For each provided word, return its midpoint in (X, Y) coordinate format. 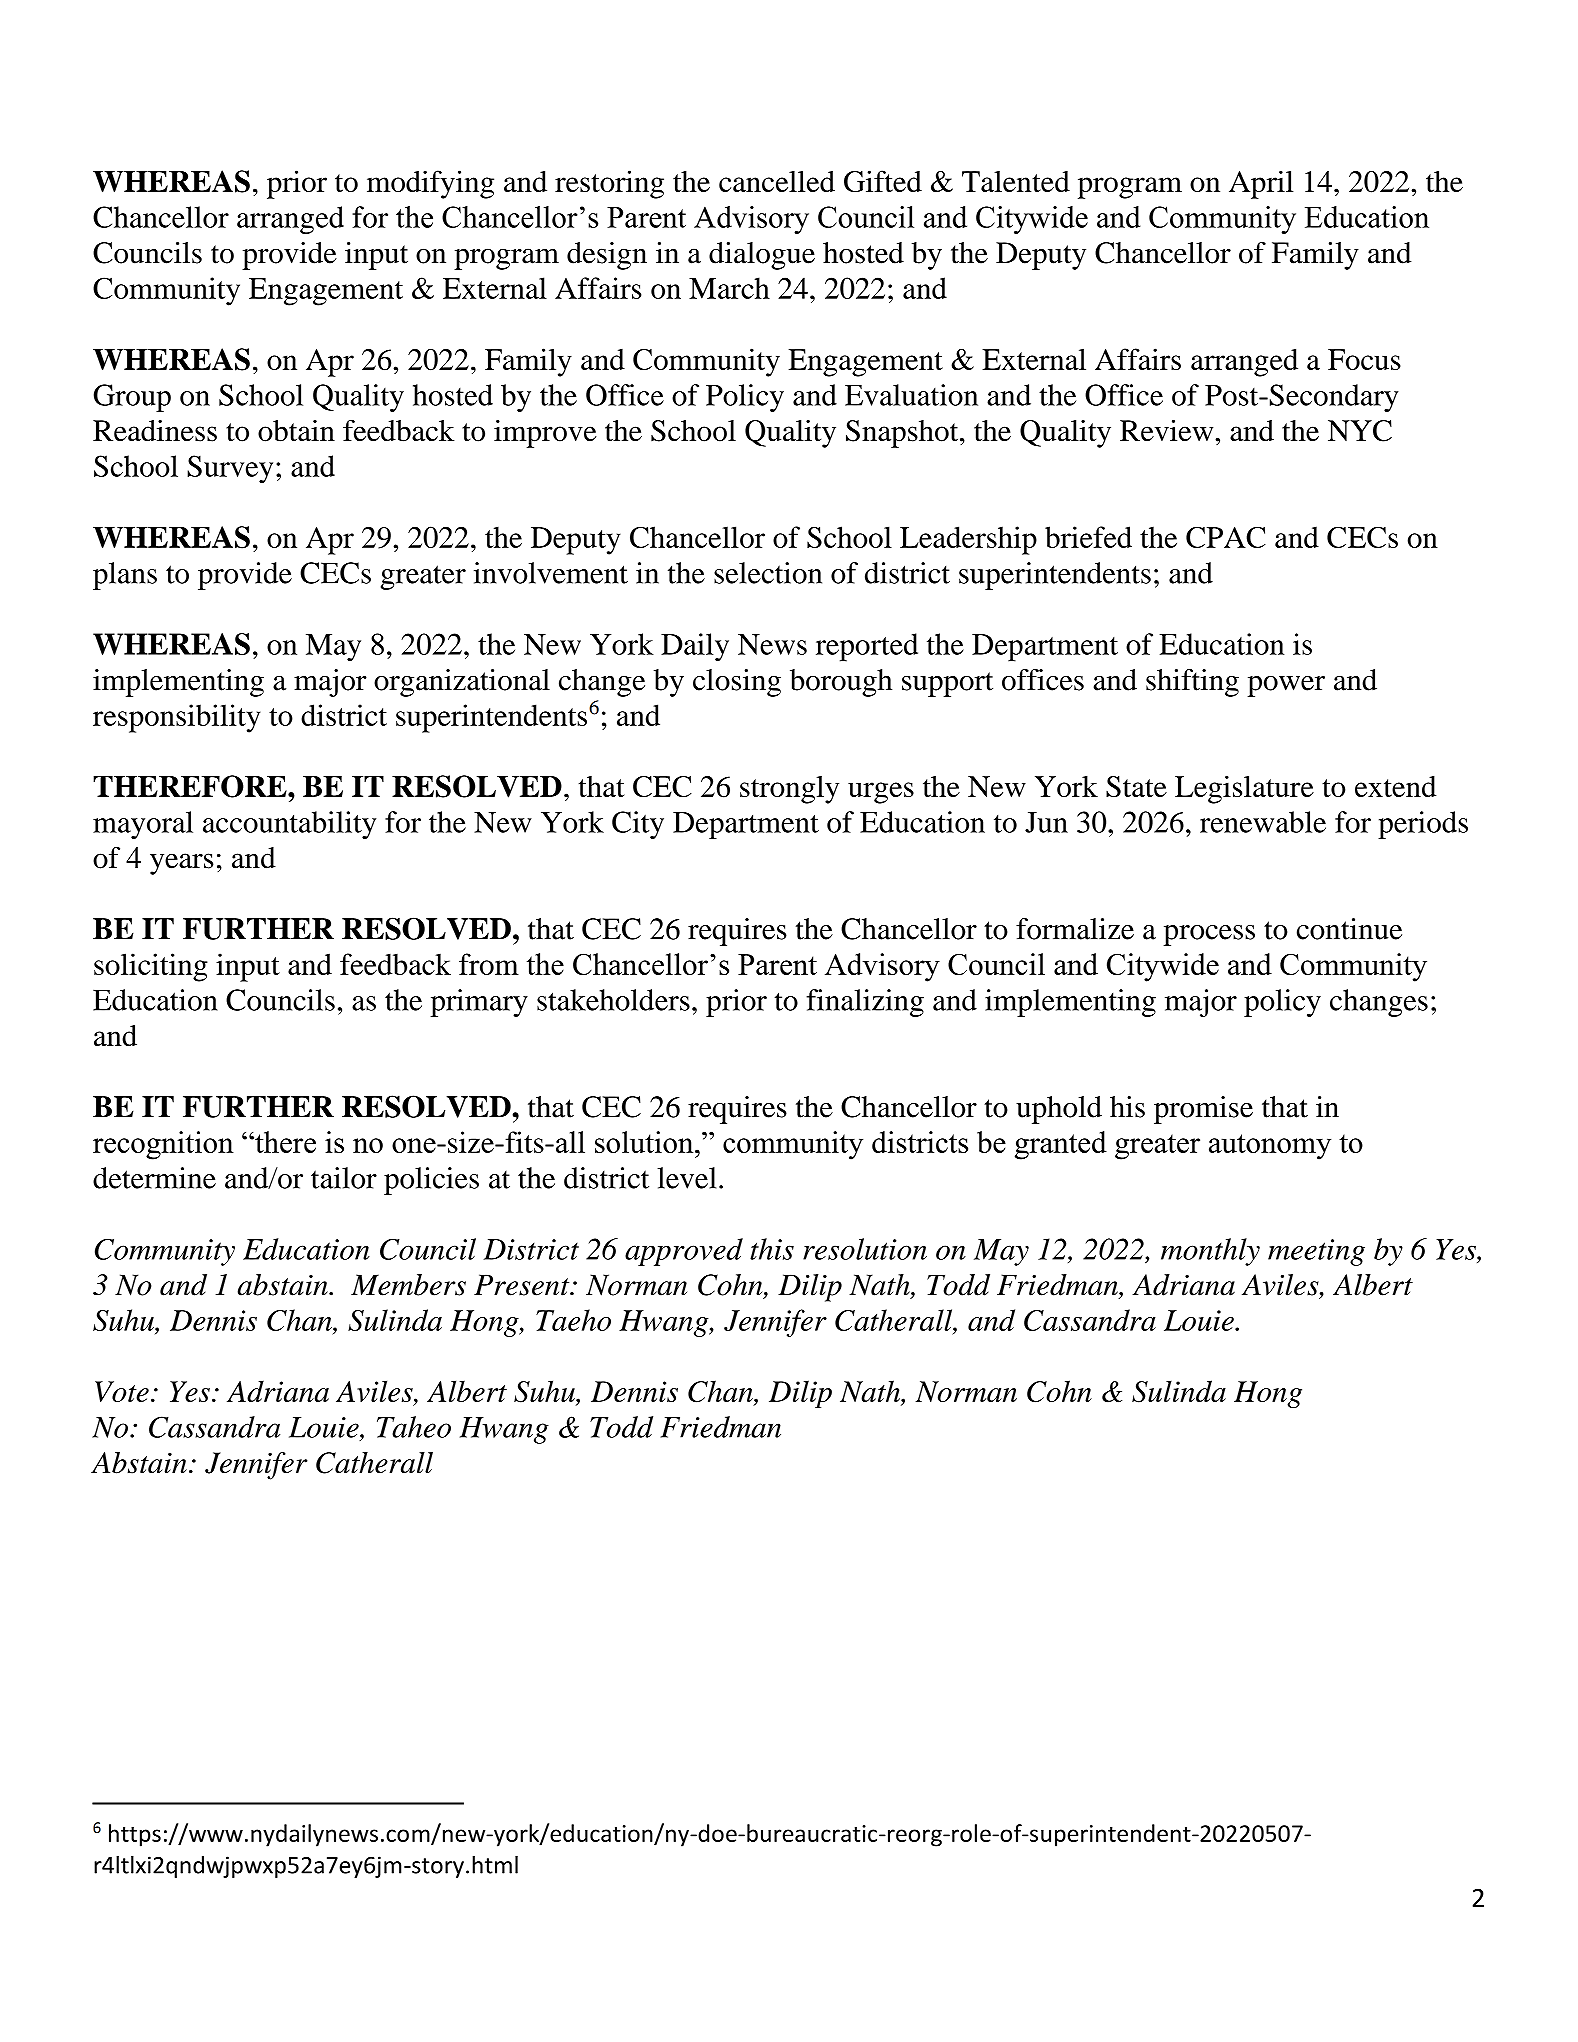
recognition (163, 1145)
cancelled (777, 181)
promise (1203, 1110)
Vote (122, 1392)
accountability (289, 825)
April (1261, 184)
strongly (789, 790)
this (772, 1249)
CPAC (1226, 537)
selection (768, 573)
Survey (230, 469)
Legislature (1244, 789)
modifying (430, 184)
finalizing (865, 1003)
